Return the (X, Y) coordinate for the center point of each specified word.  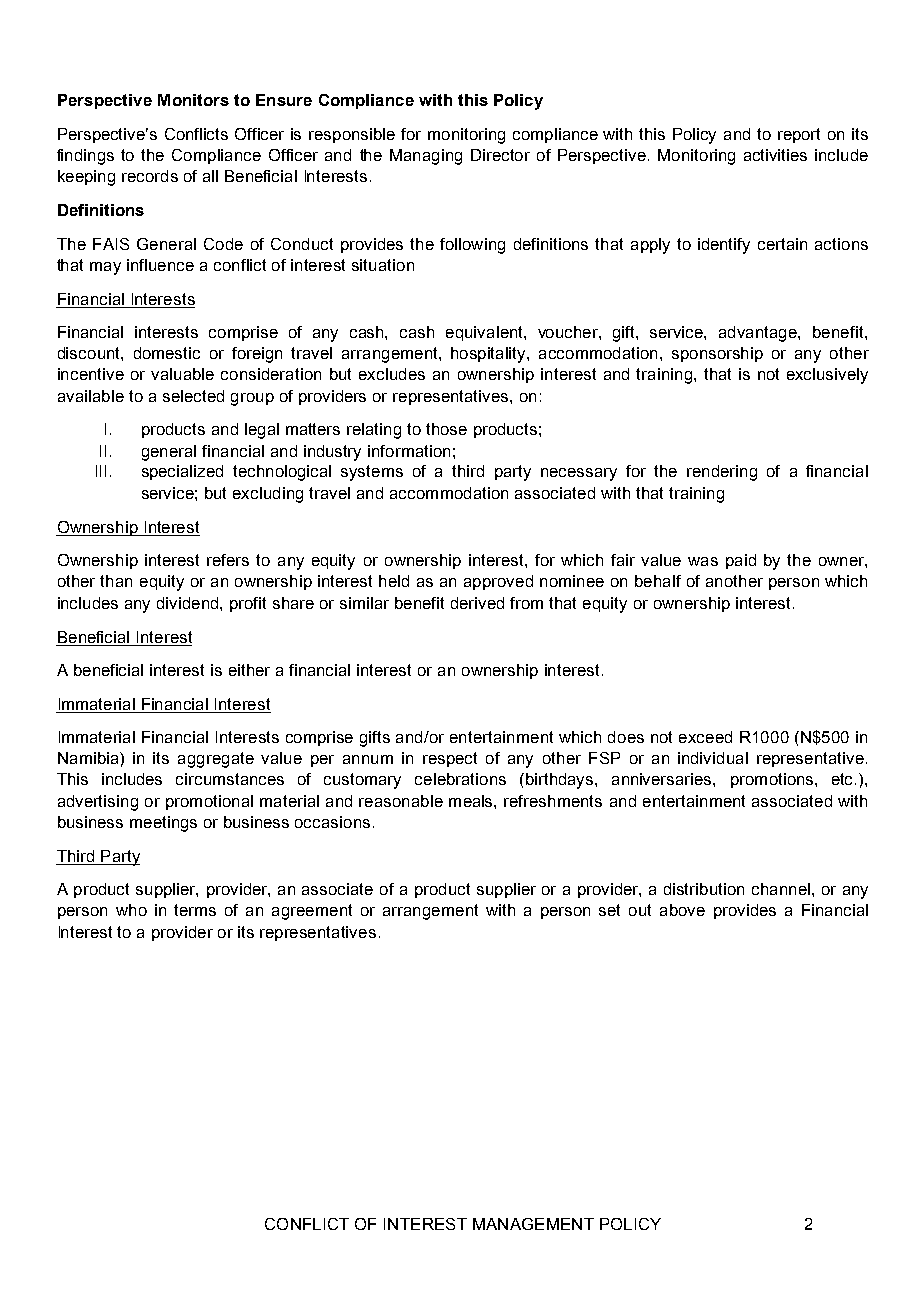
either (249, 670)
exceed (705, 737)
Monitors (193, 100)
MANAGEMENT (533, 1224)
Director (500, 155)
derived (477, 603)
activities (775, 155)
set (609, 910)
